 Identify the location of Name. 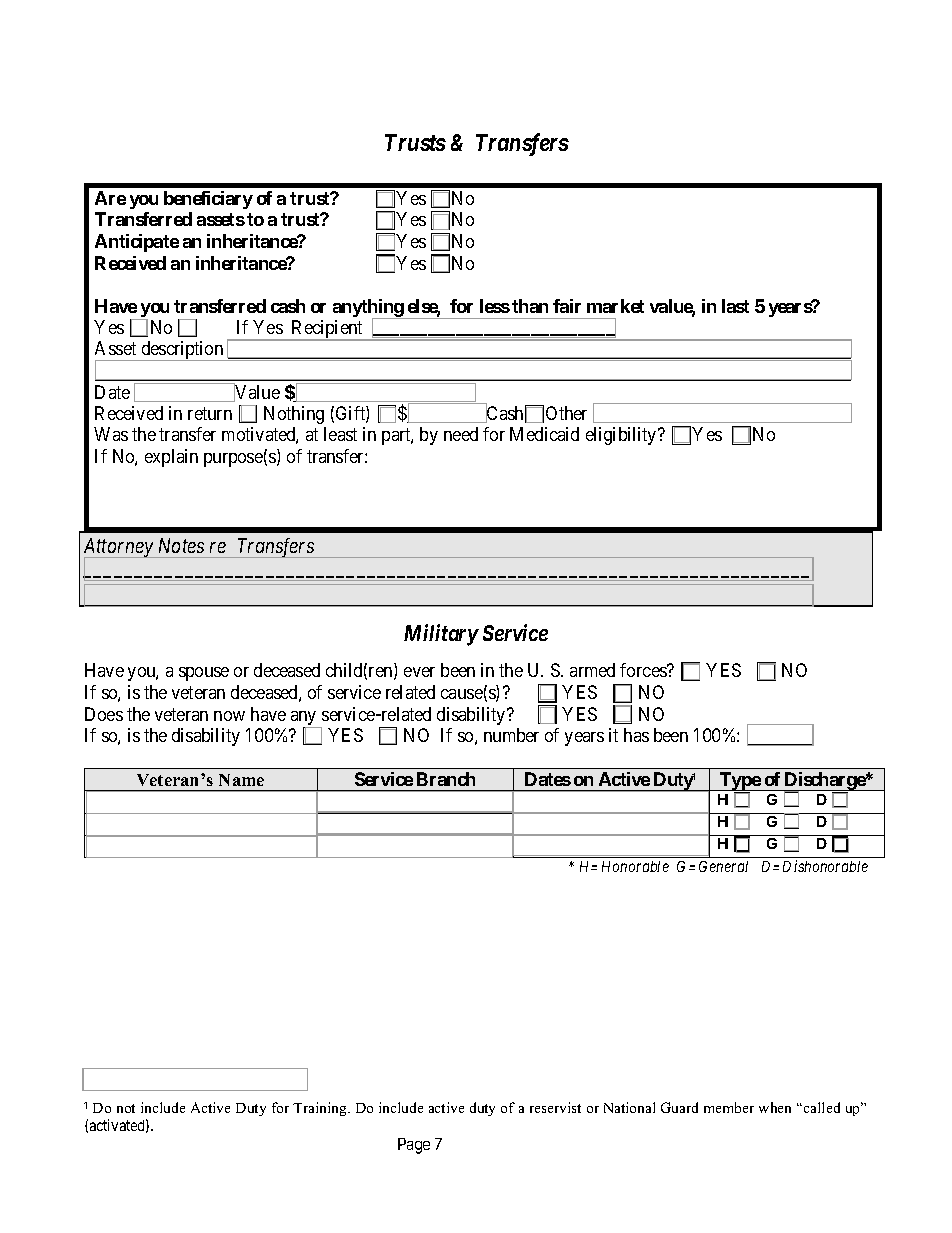
(241, 780).
